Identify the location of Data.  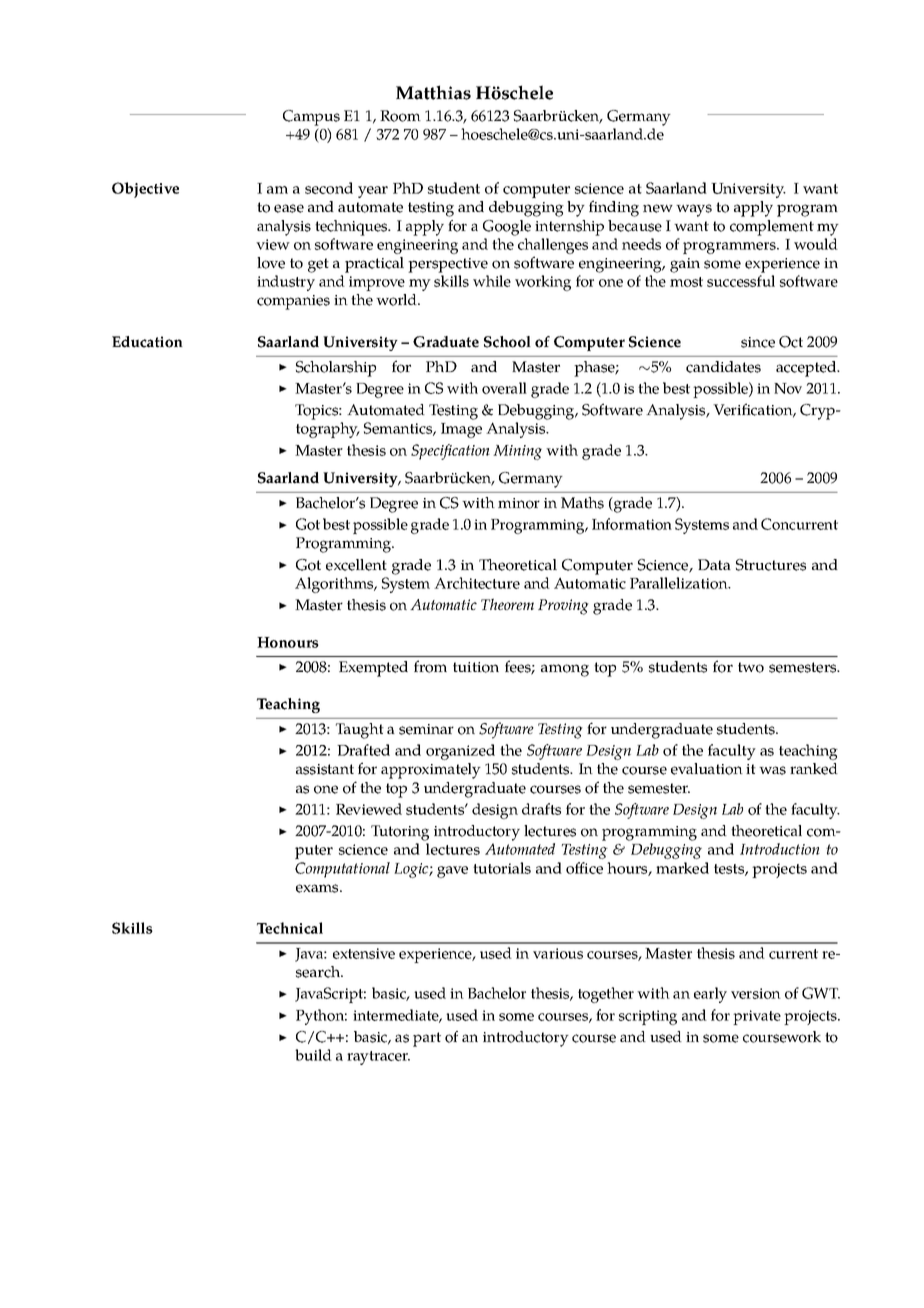
(714, 564).
